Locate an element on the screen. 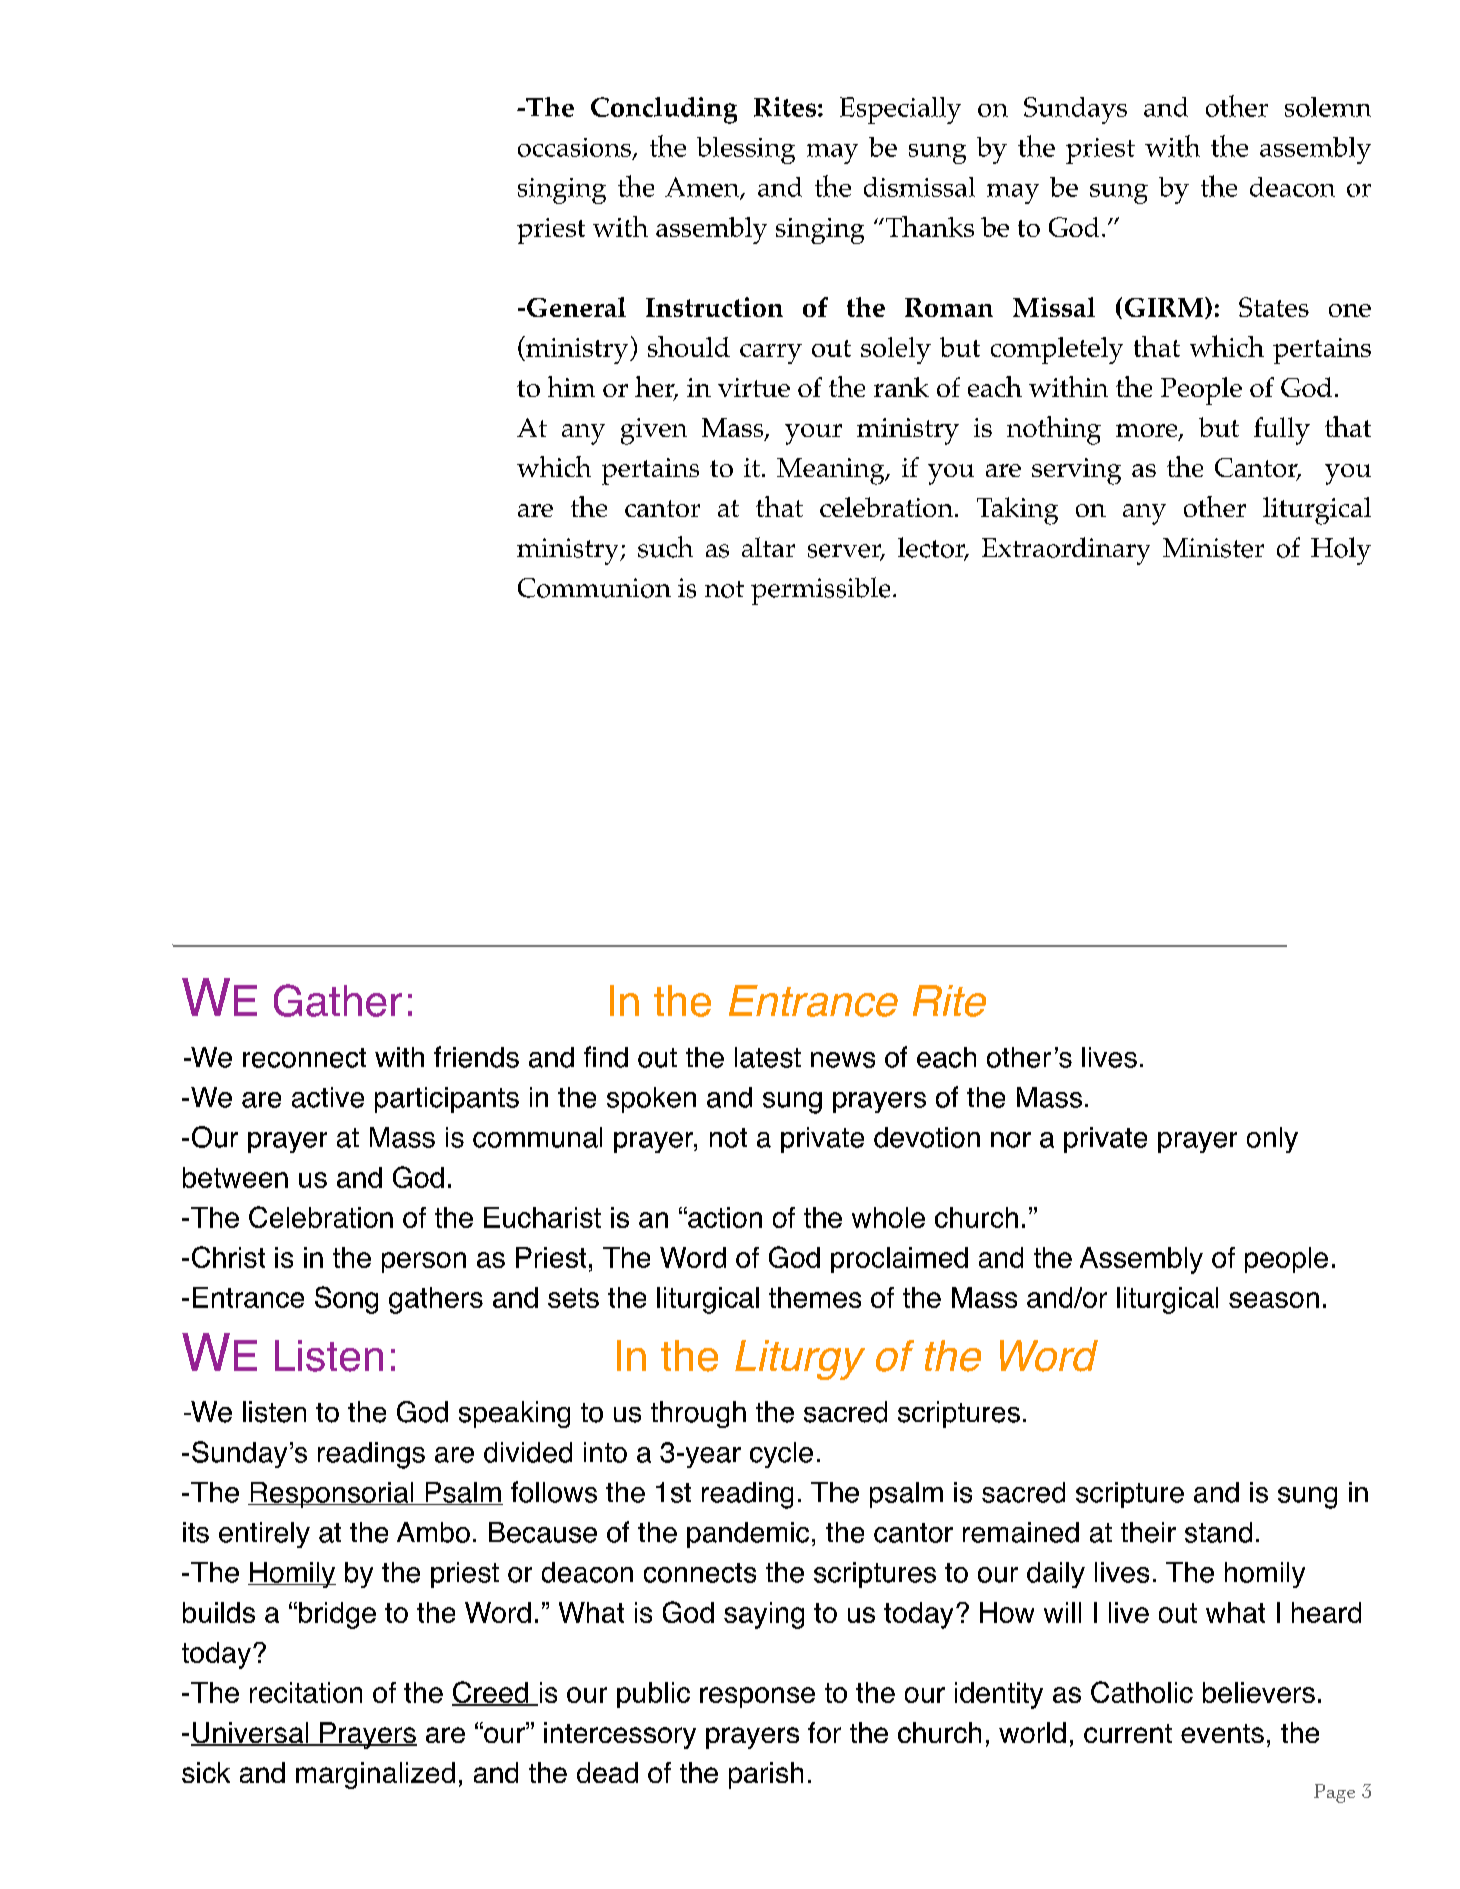  reconnect is located at coordinates (304, 1058).
